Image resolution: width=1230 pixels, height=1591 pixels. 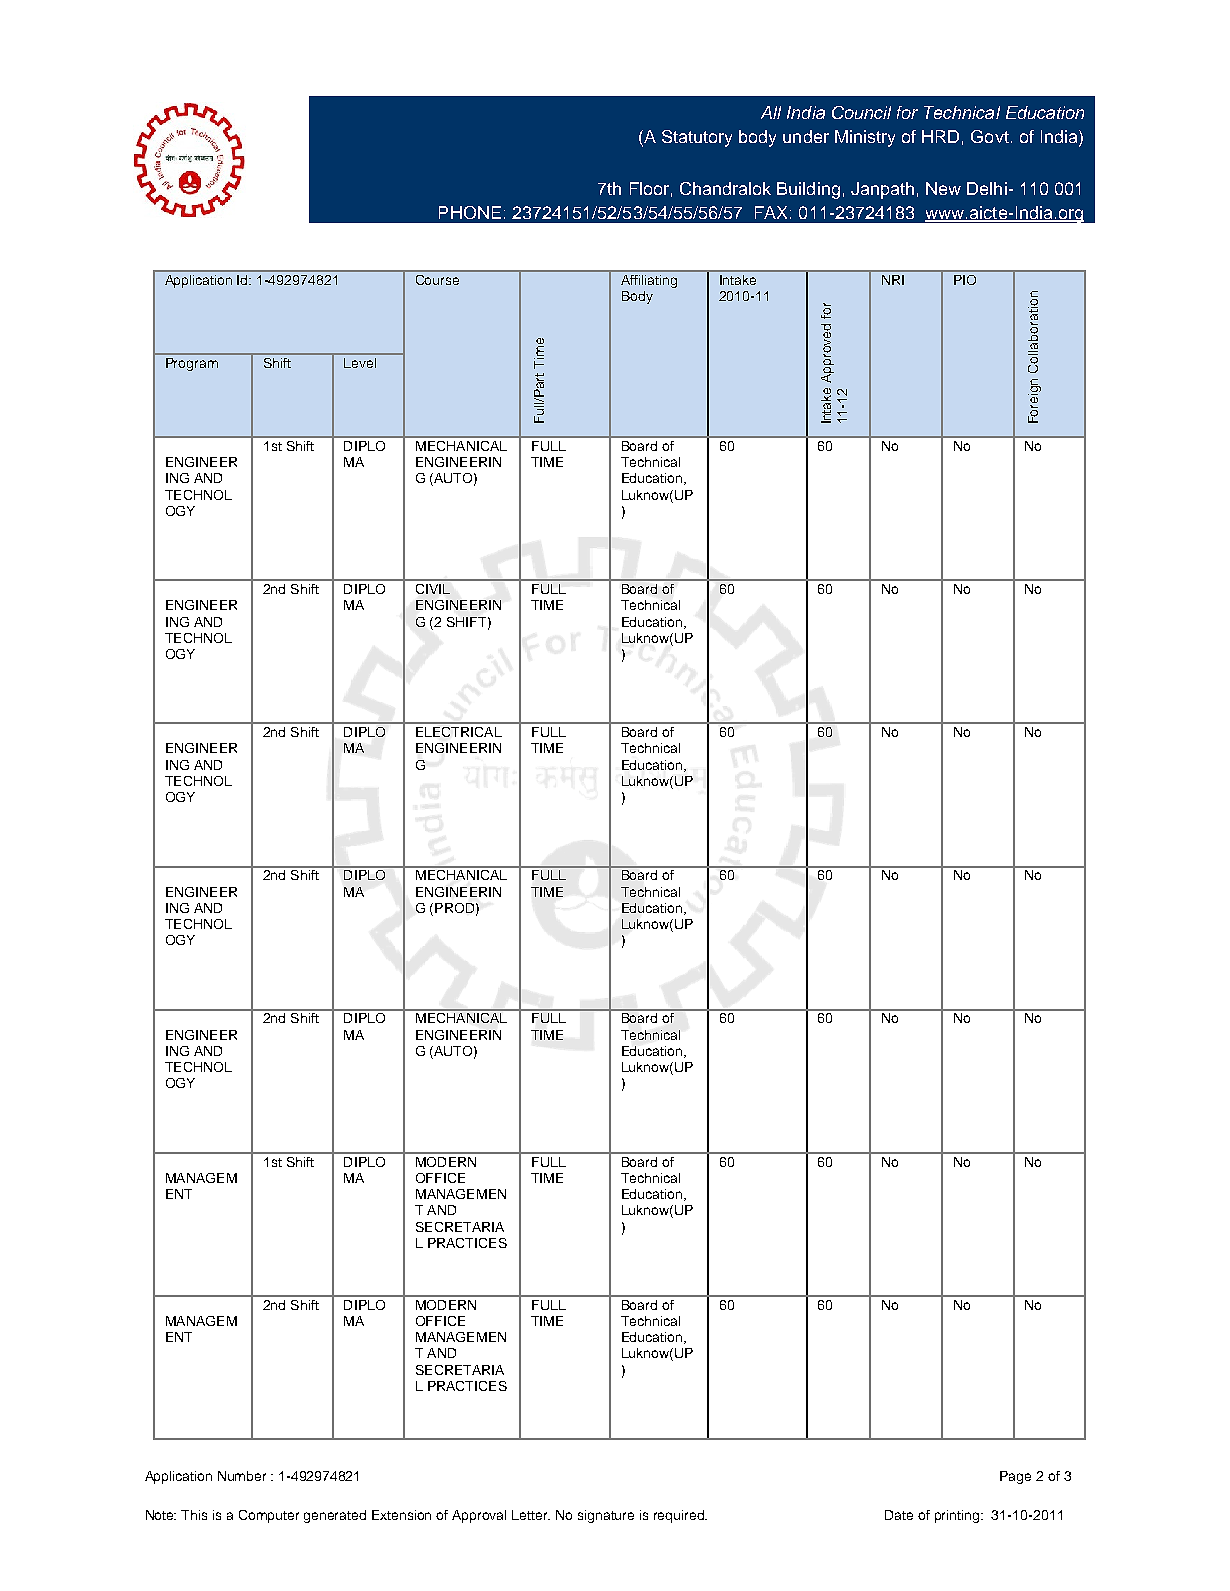 What do you see at coordinates (606, 1516) in the screenshot?
I see `signature` at bounding box center [606, 1516].
